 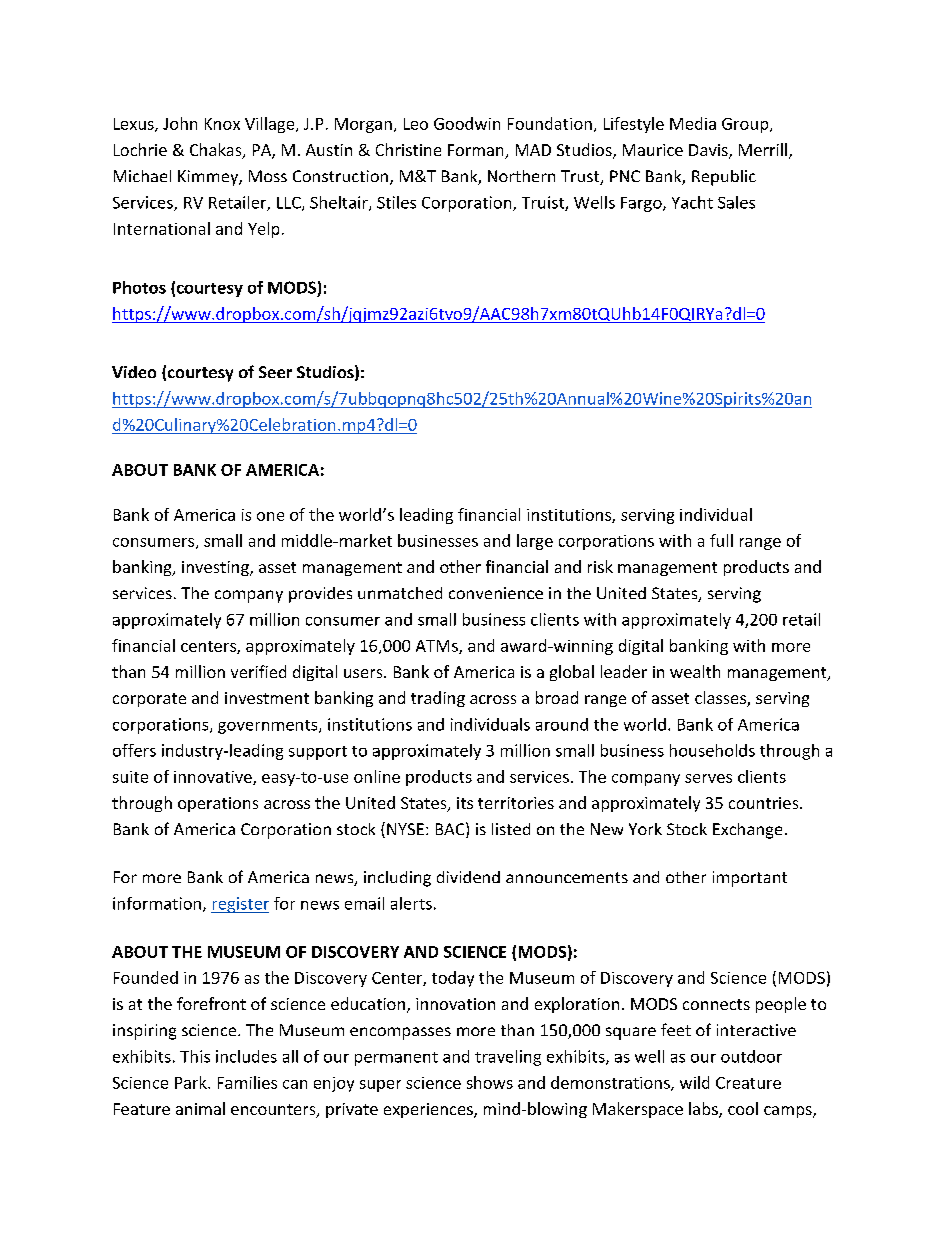 I want to click on Davis, so click(x=709, y=151).
